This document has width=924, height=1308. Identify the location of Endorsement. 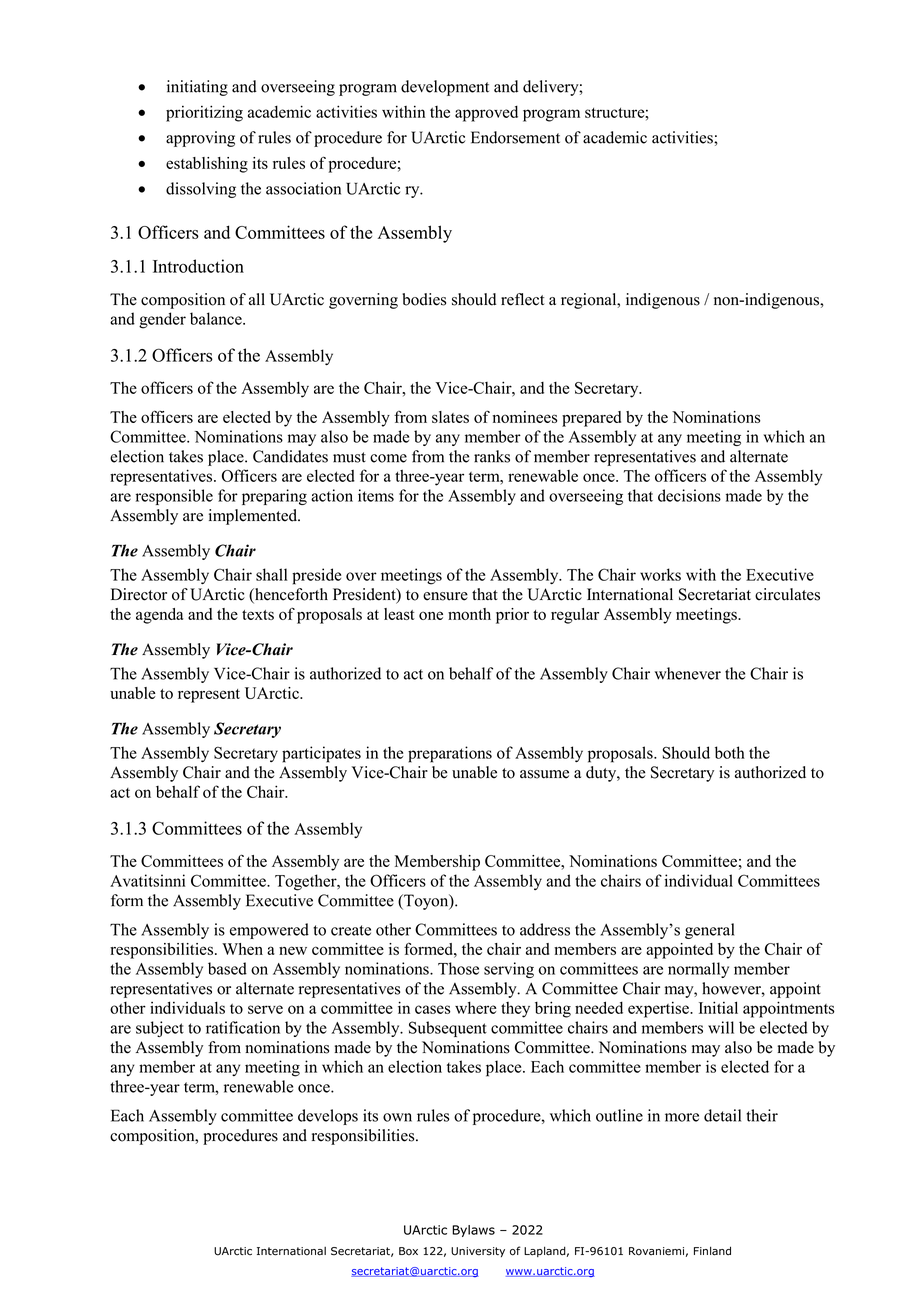
(515, 137).
